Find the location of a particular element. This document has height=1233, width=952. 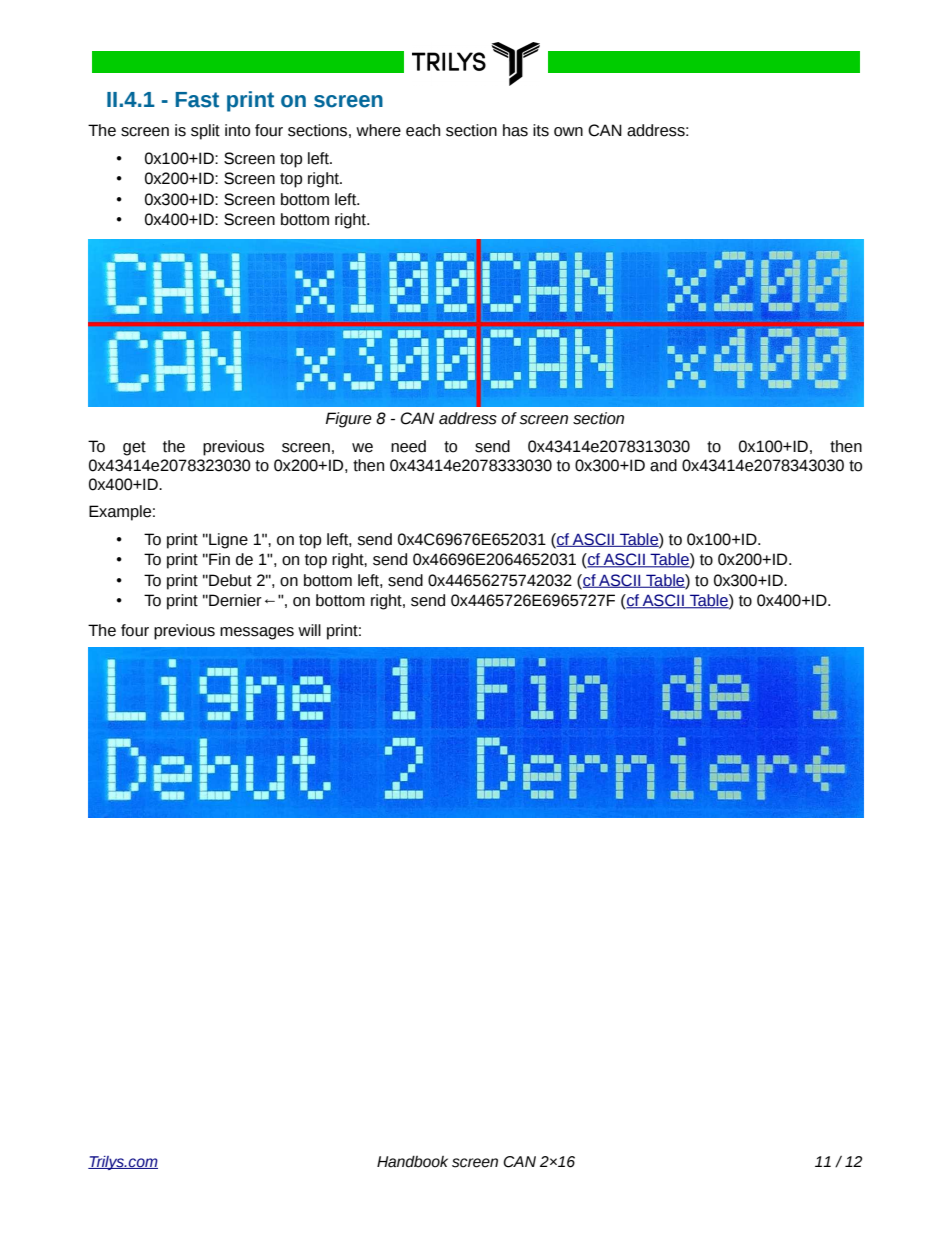

will is located at coordinates (309, 630).
